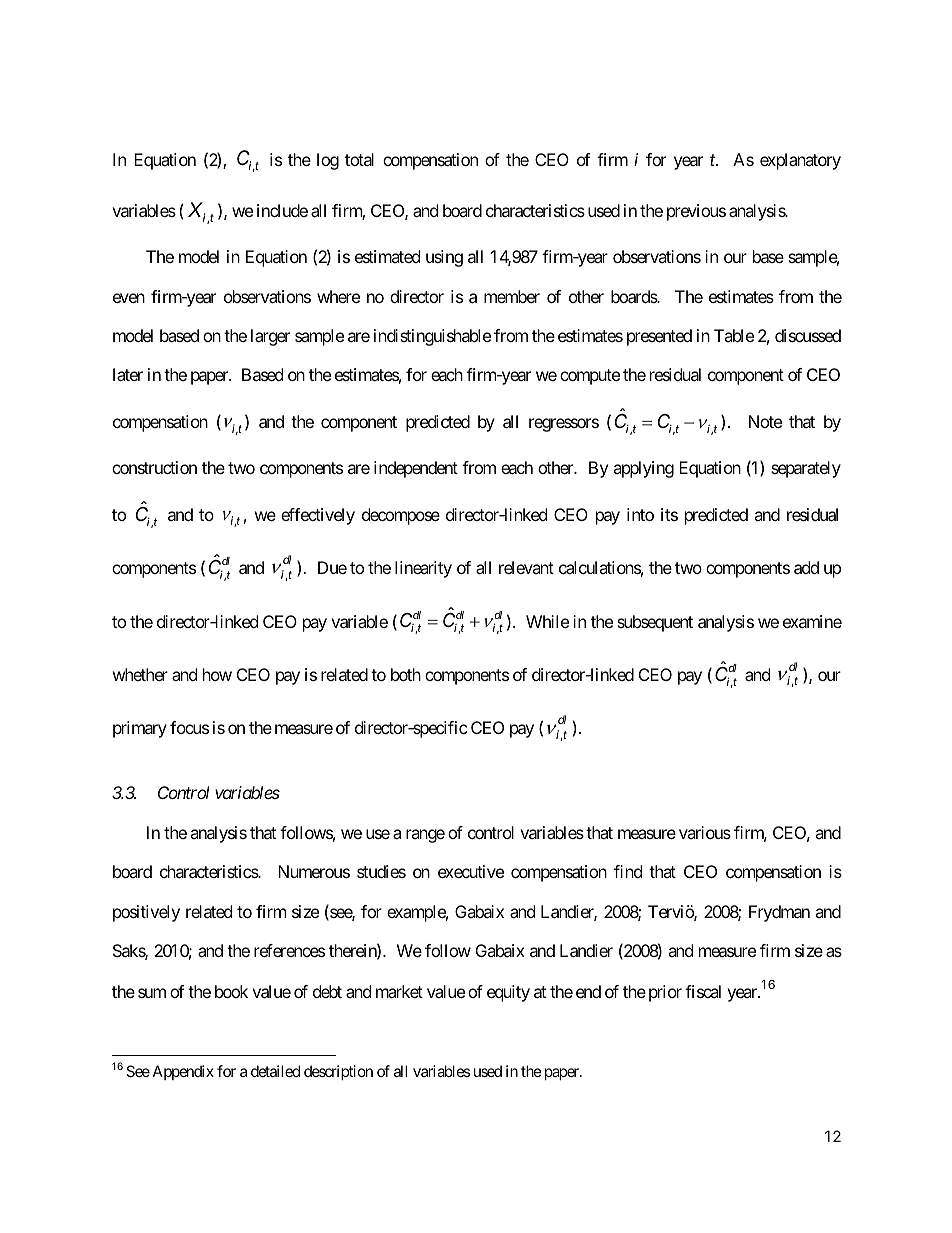 The height and width of the document is (1233, 952). What do you see at coordinates (282, 210) in the document?
I see `include` at bounding box center [282, 210].
